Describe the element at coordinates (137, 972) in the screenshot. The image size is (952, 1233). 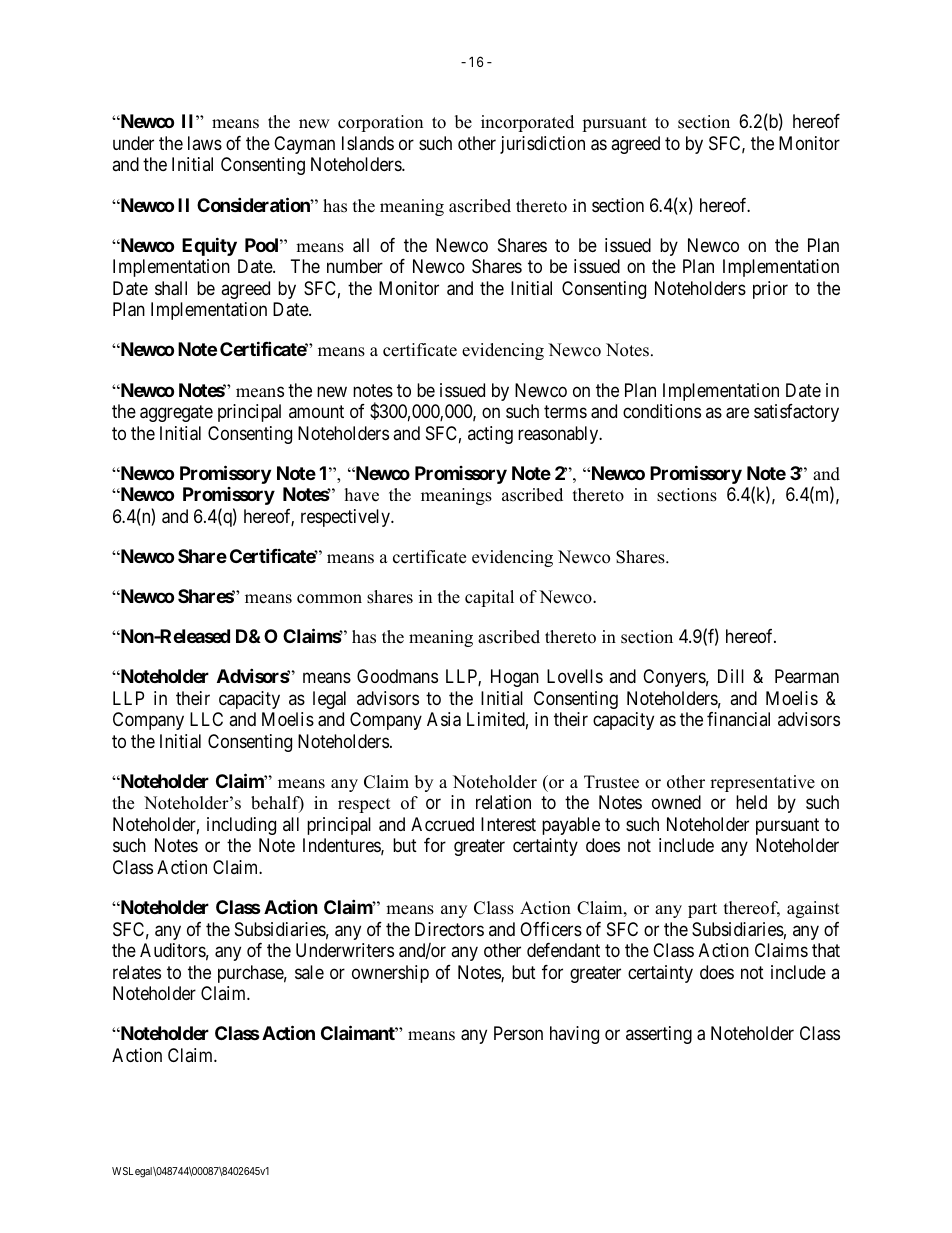
I see `relates` at that location.
